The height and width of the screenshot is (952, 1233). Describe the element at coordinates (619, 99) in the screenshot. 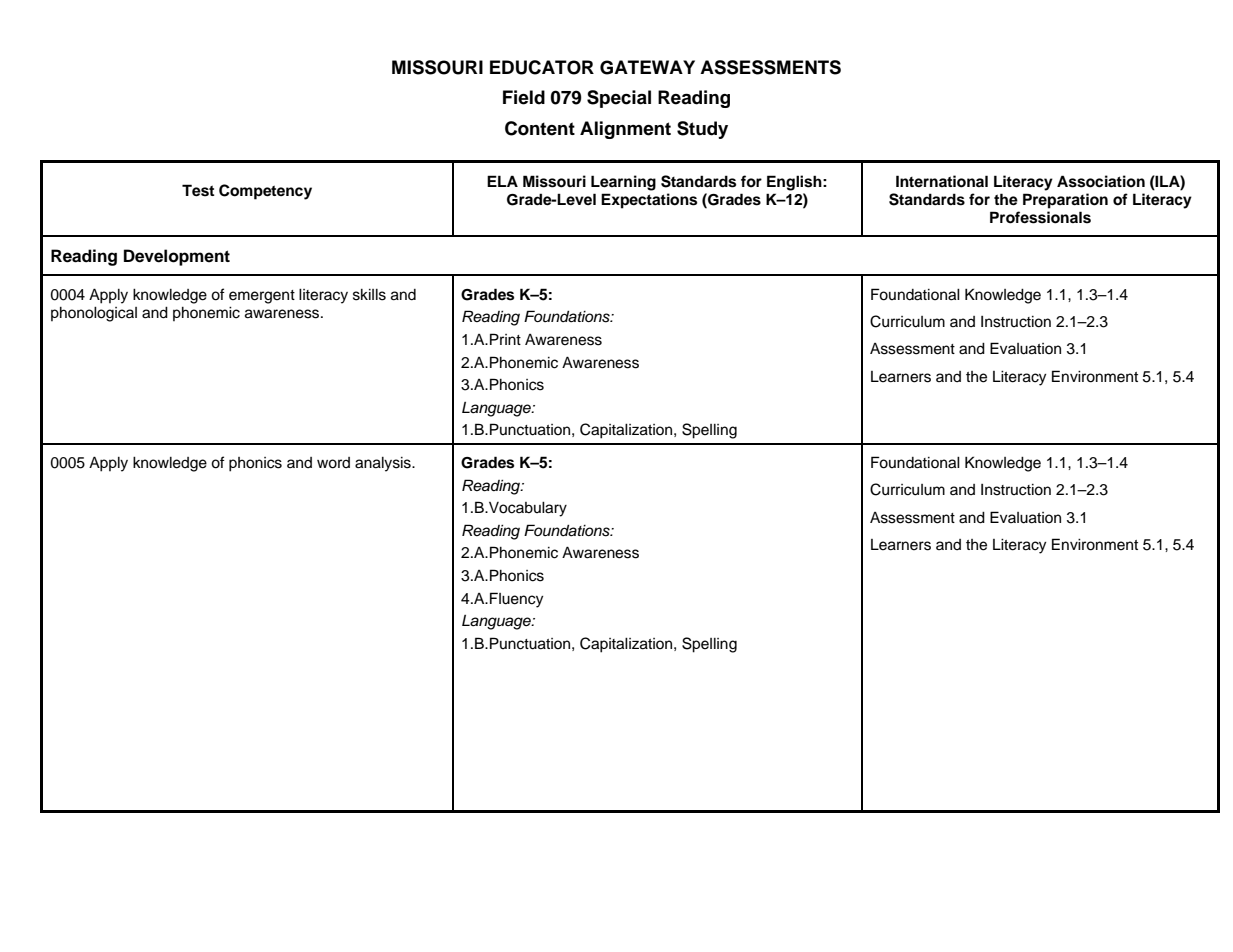

I see `Special` at that location.
